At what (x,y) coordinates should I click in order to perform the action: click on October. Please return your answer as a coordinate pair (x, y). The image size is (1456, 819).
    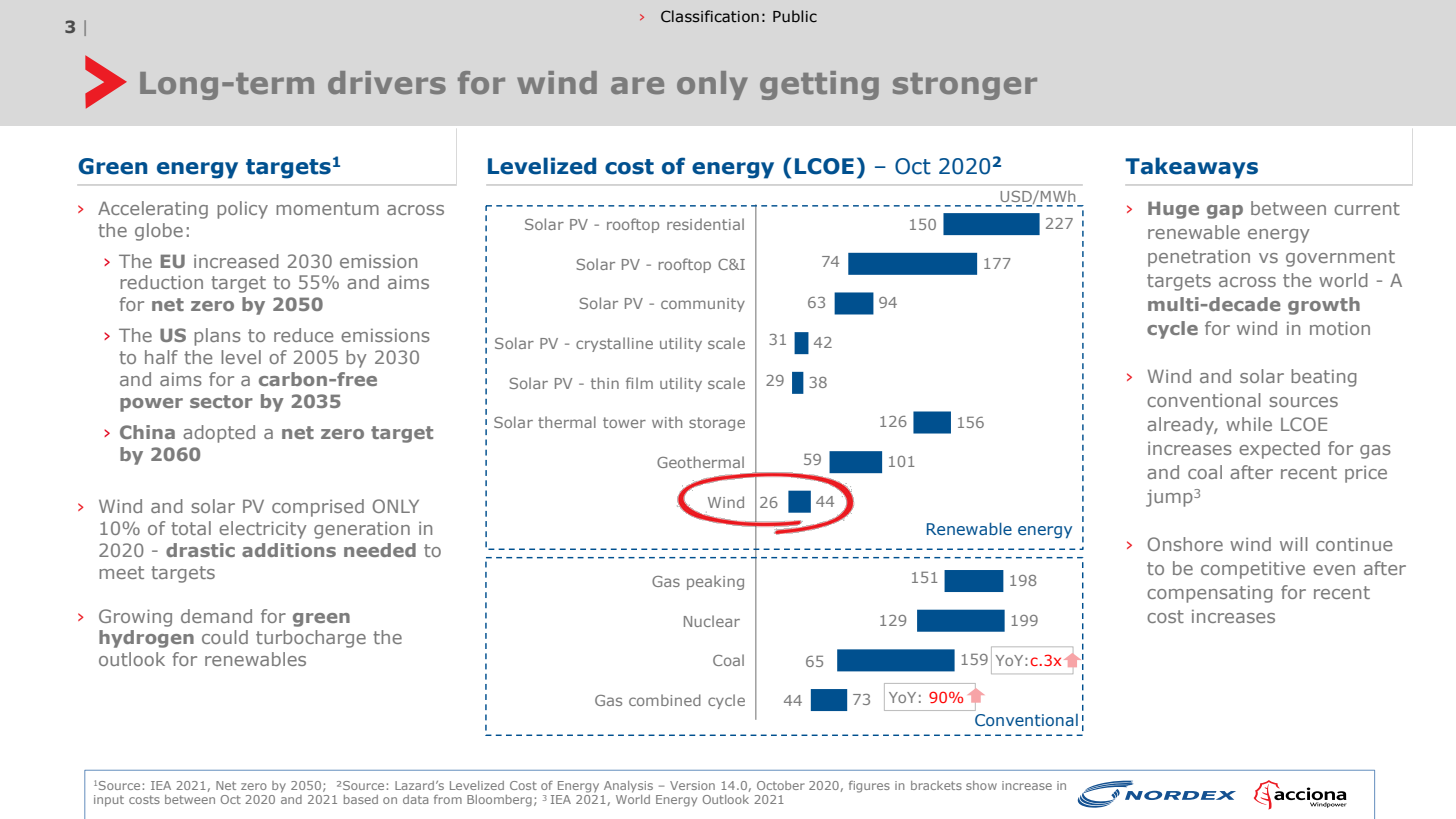
    Looking at the image, I should click on (781, 785).
